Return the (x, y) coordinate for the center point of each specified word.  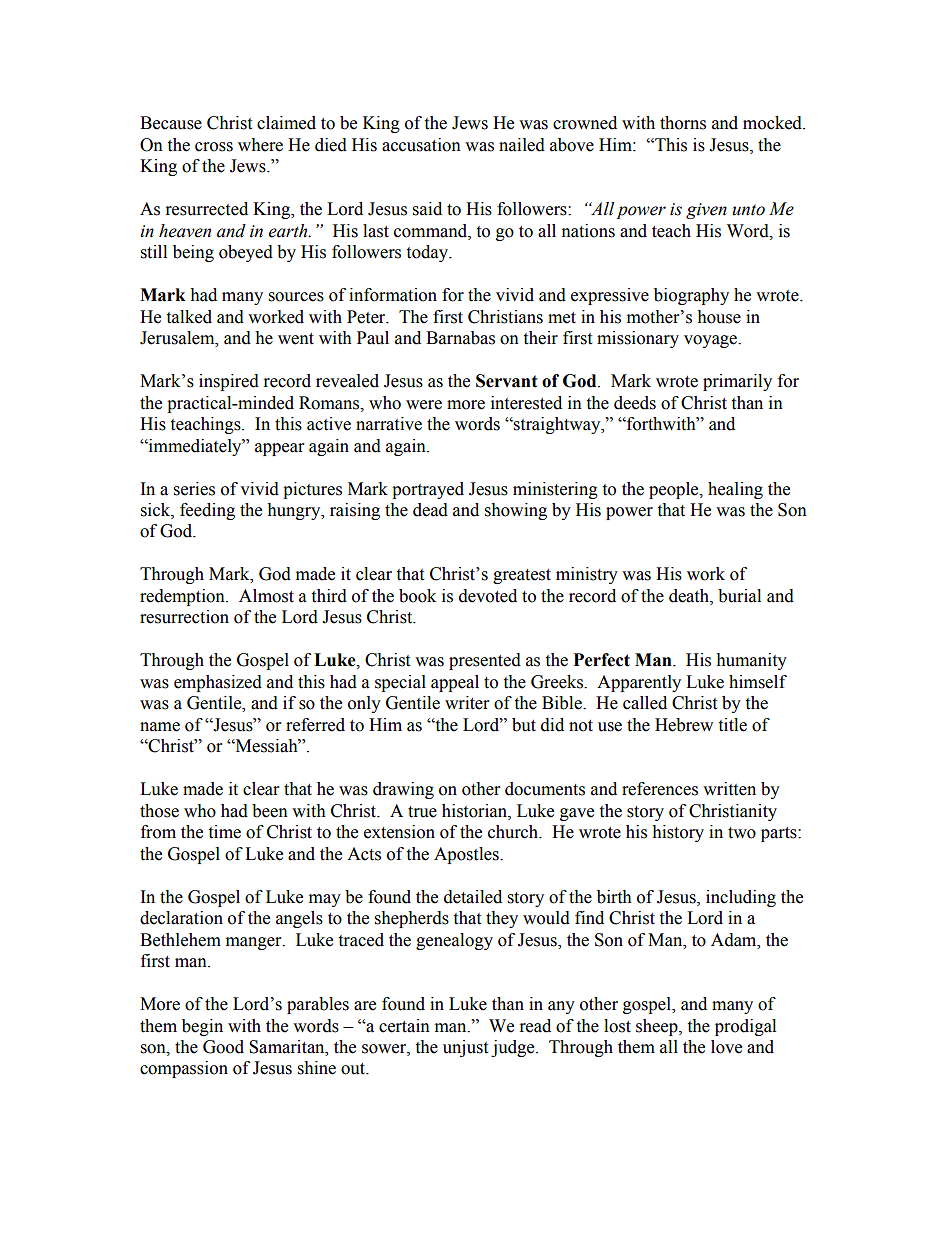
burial (739, 596)
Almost (266, 596)
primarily (737, 382)
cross (214, 147)
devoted (488, 596)
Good (223, 1047)
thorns (683, 123)
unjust (465, 1048)
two (742, 833)
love (726, 1047)
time (224, 832)
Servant (507, 381)
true (422, 812)
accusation (421, 145)
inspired (229, 382)
